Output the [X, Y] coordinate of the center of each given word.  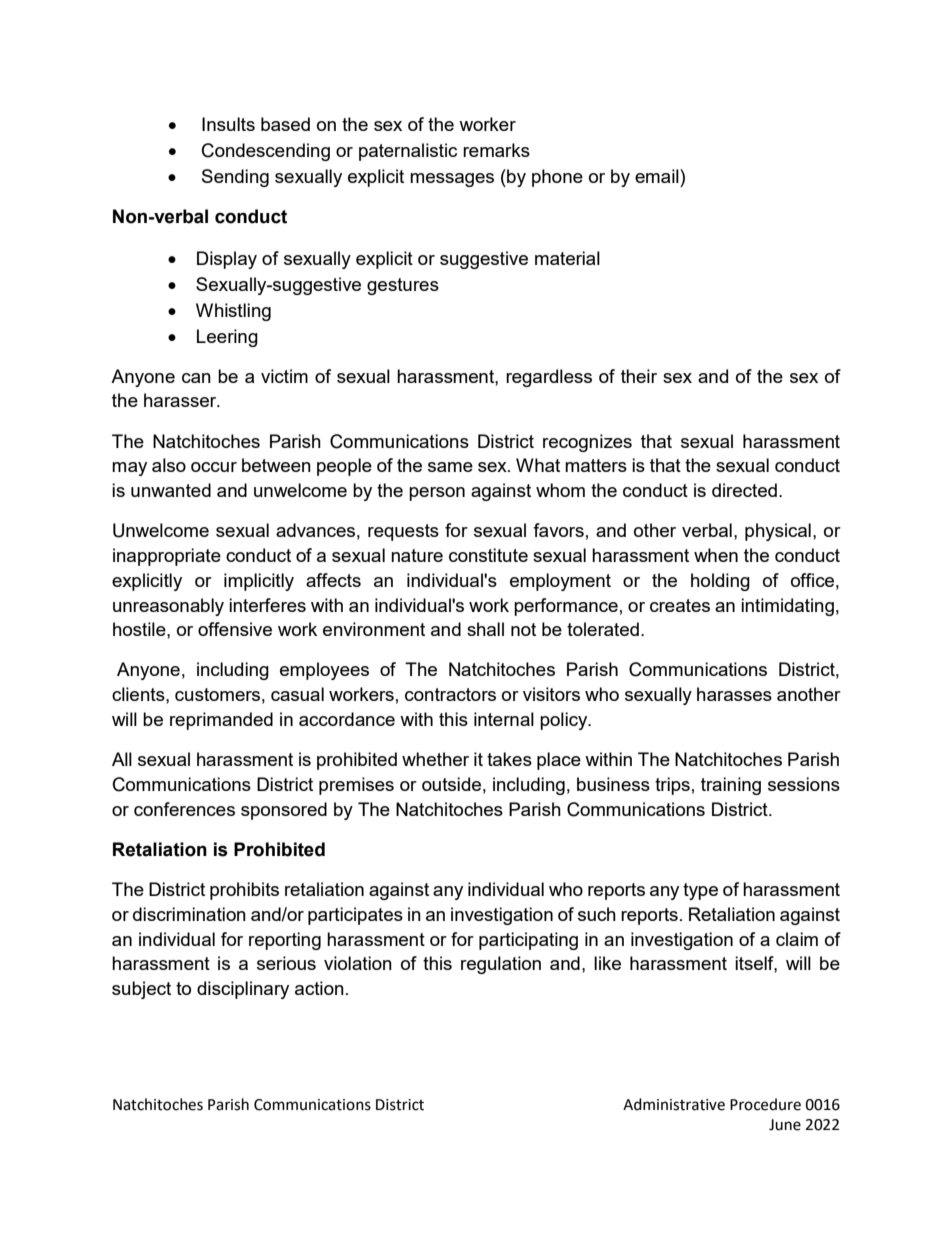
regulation [501, 965]
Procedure [765, 1104]
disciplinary [243, 990]
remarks [496, 150]
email [658, 176]
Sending [235, 178]
